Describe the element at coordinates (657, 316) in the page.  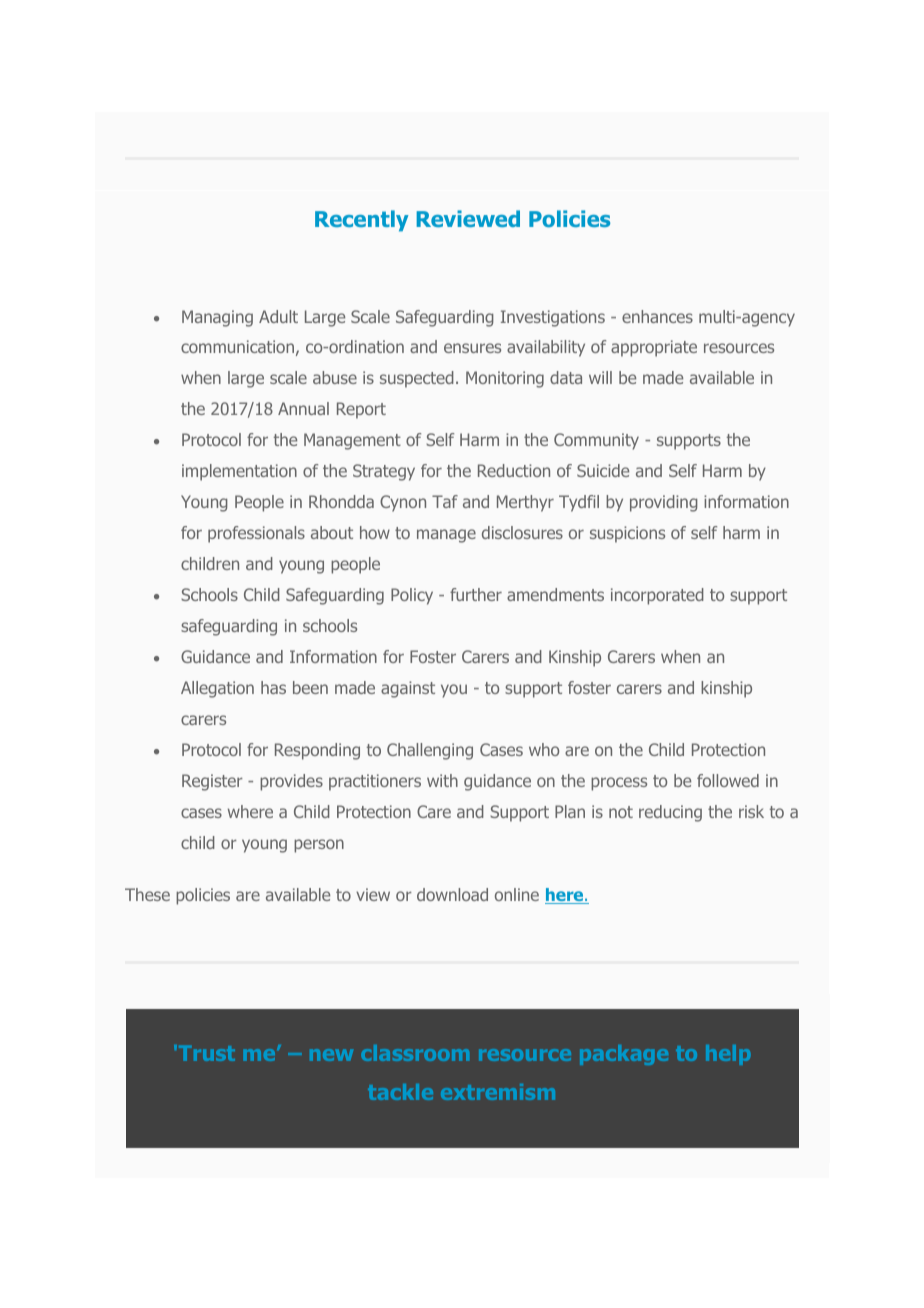
I see `enhances` at that location.
